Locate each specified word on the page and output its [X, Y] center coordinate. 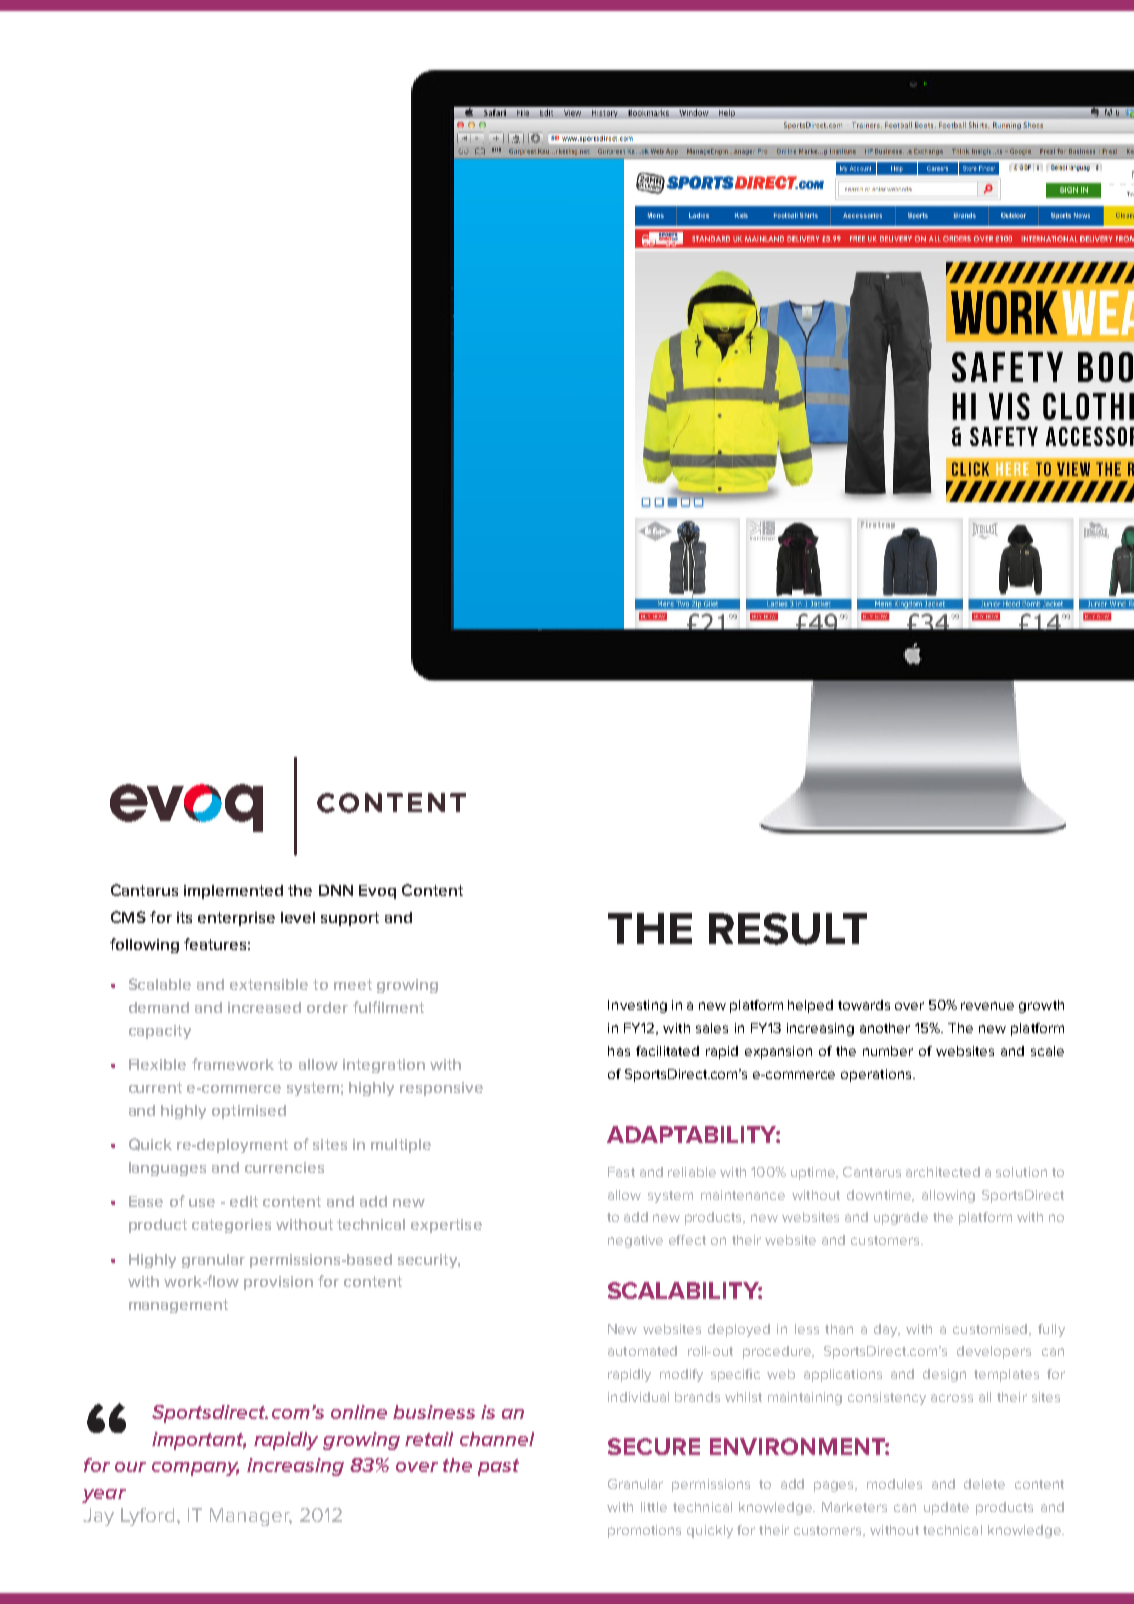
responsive [441, 1089]
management [178, 1306]
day [887, 1330]
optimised [249, 1112]
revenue [987, 1006]
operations [877, 1075]
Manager [251, 1517]
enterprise [236, 919]
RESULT [788, 929]
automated [642, 1351]
